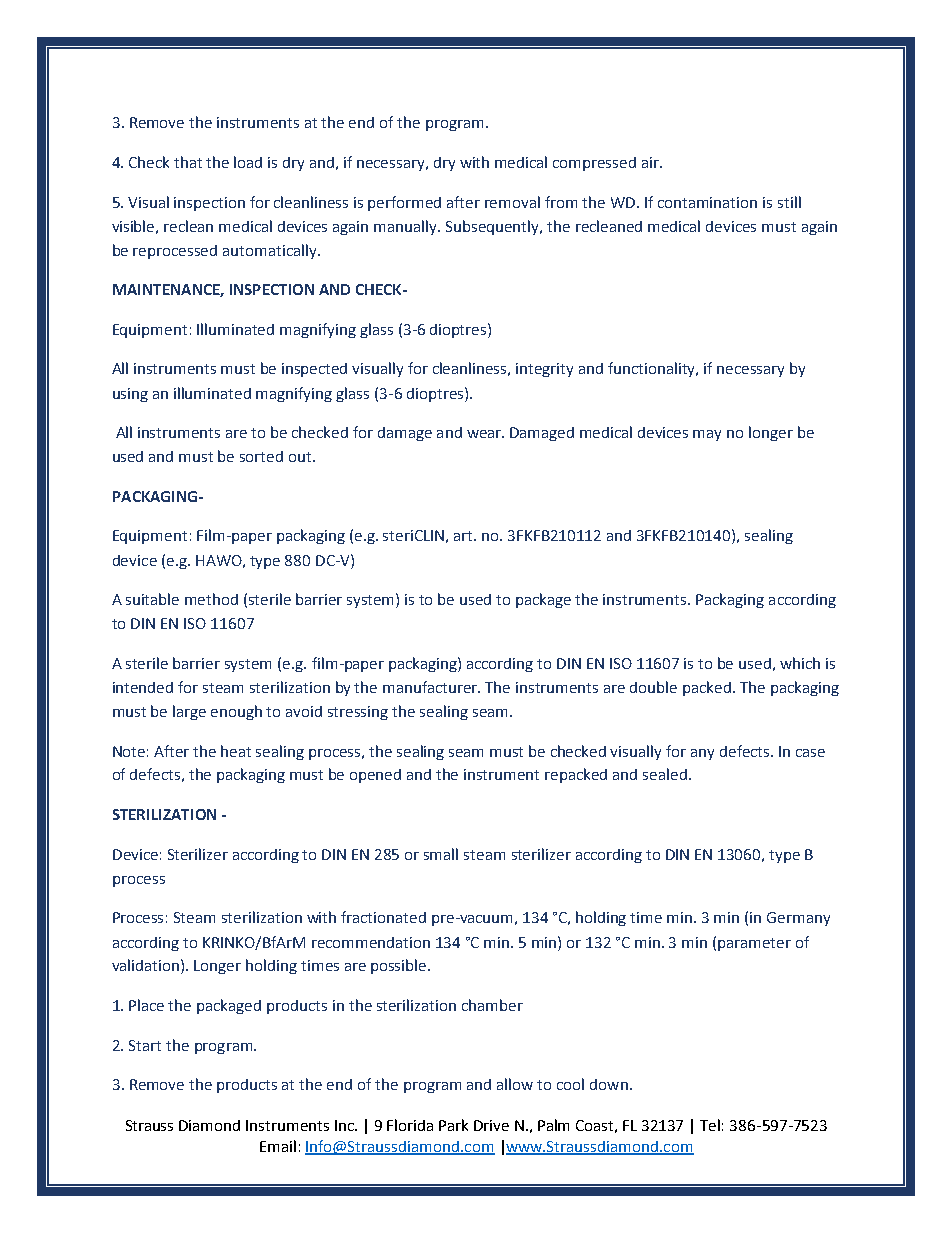 Image resolution: width=952 pixels, height=1233 pixels. I want to click on removal, so click(512, 202).
